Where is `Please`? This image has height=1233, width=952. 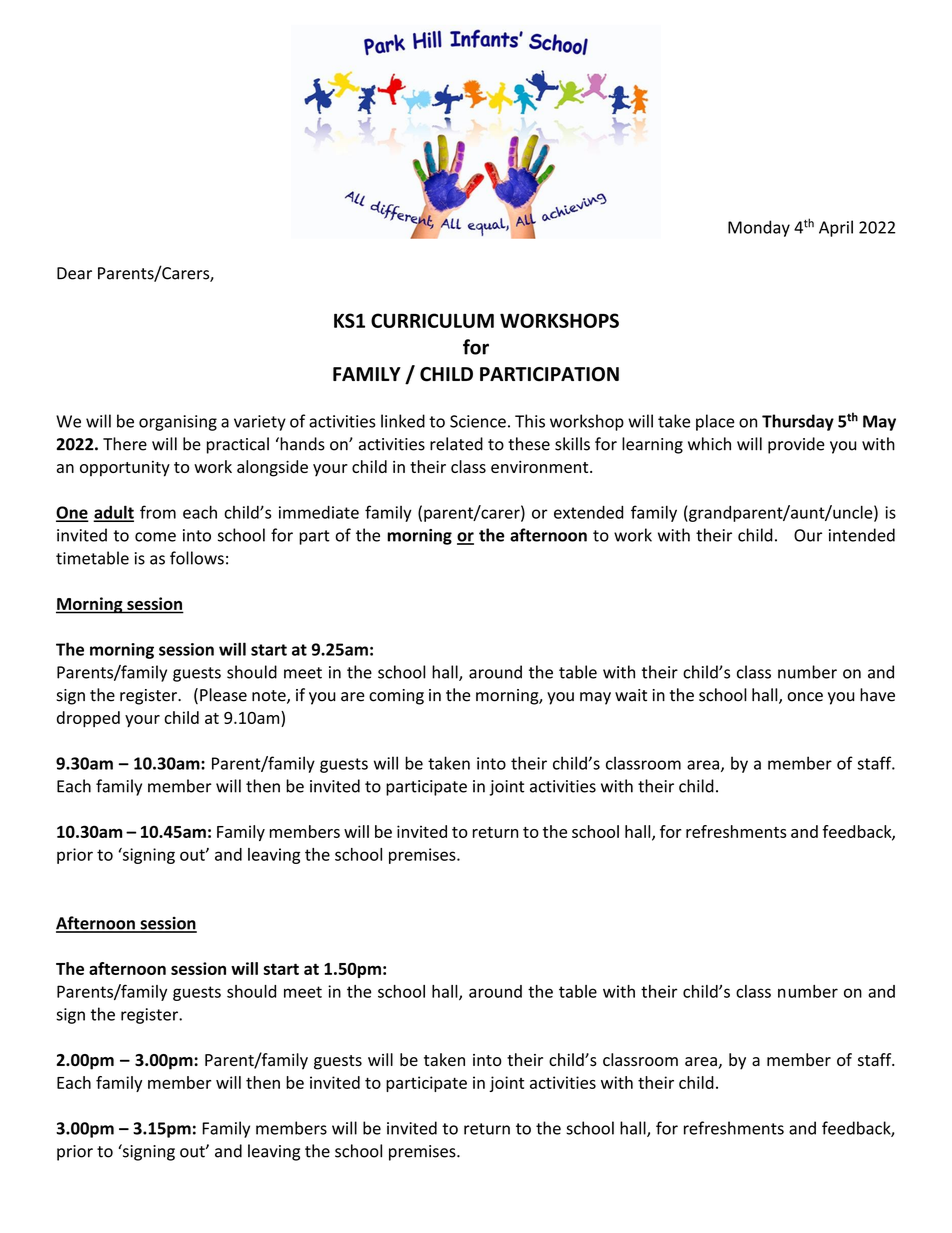 Please is located at coordinates (223, 695).
